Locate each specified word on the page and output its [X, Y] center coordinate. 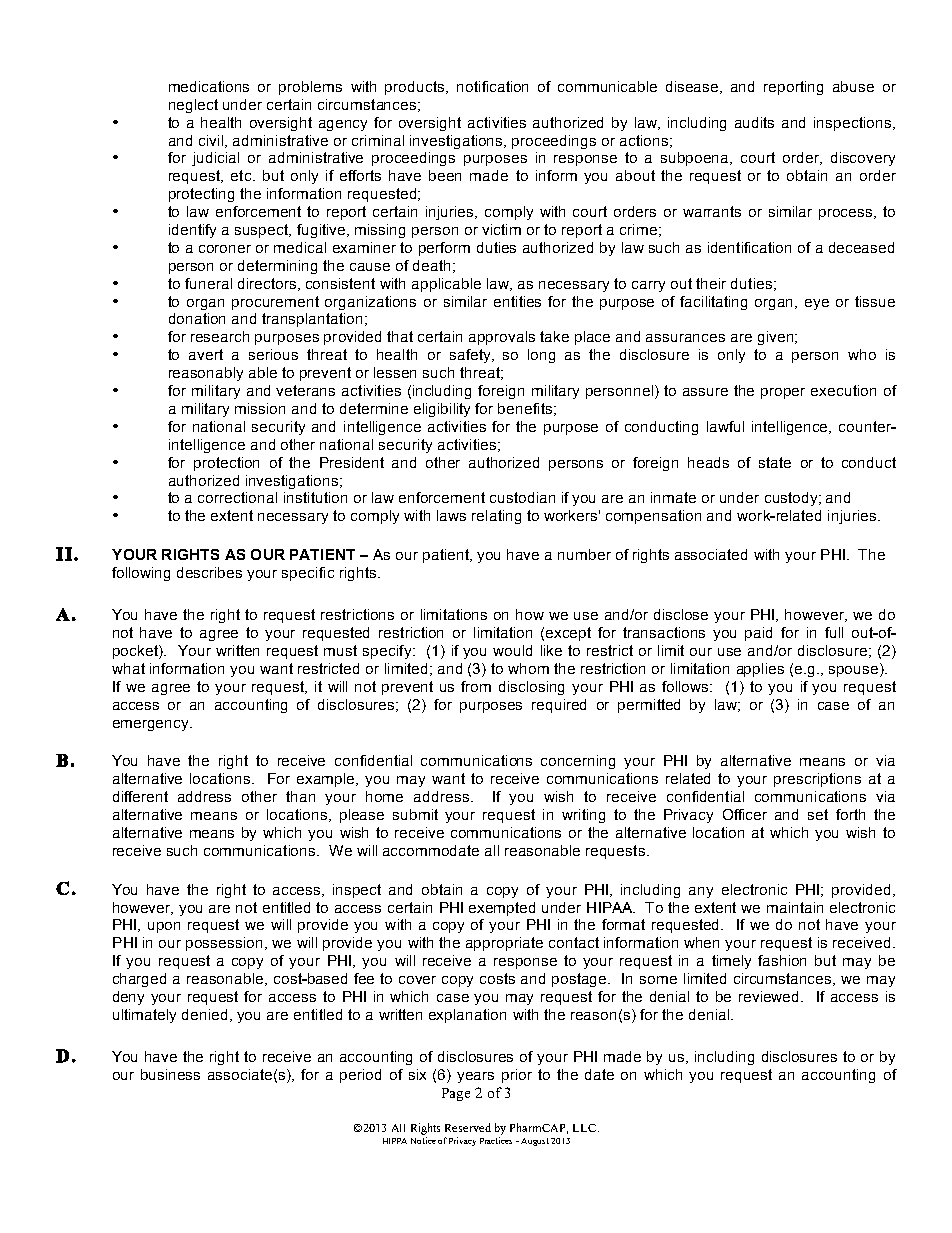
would [512, 650]
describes [209, 572]
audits [754, 122]
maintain [795, 907]
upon [164, 927]
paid [758, 634]
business [170, 1074]
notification [492, 86]
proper [783, 393]
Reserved [468, 1127]
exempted [502, 909]
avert [206, 354]
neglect [193, 106]
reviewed [770, 996]
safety [471, 356]
